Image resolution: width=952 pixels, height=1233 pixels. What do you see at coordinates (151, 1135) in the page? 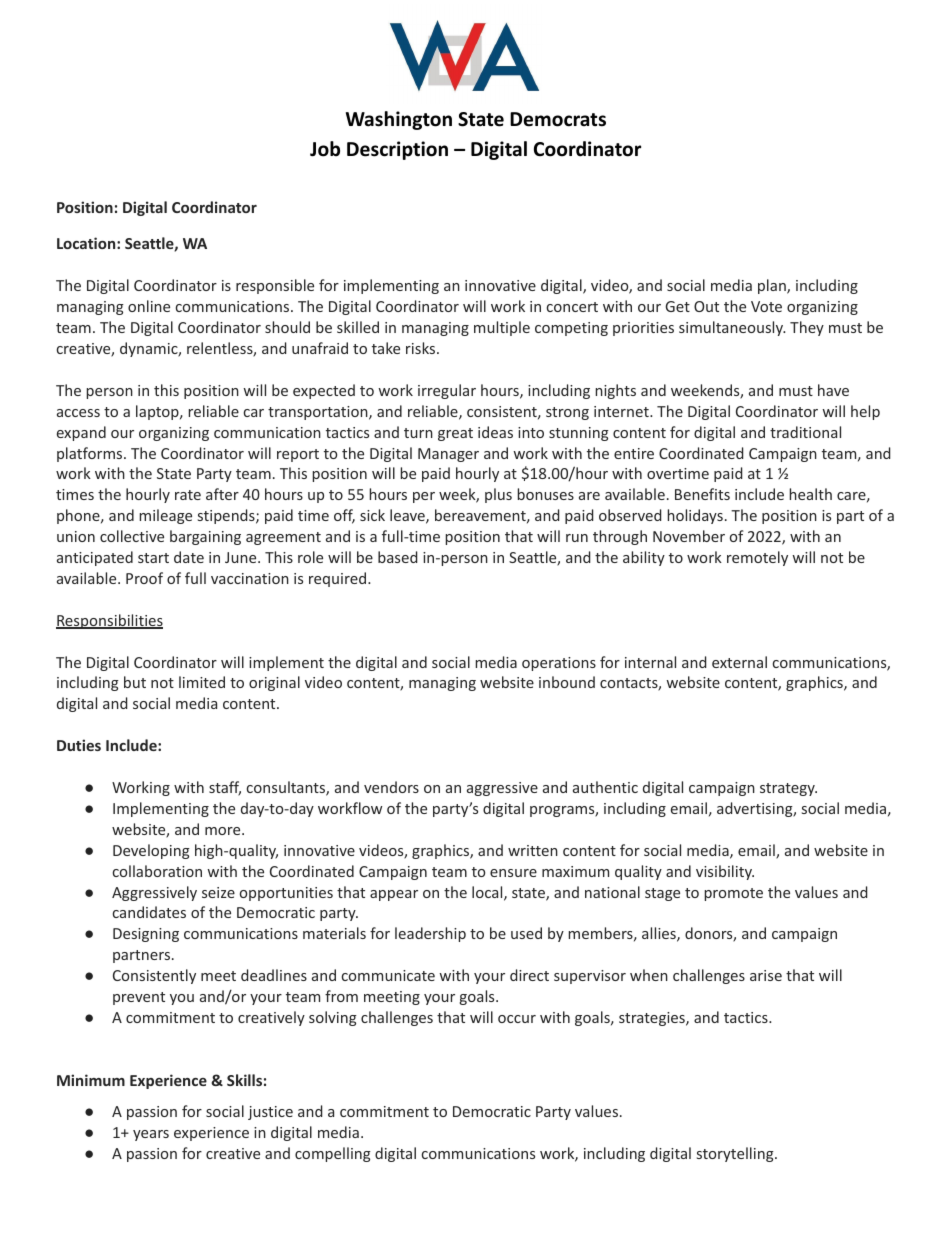
I see `years` at bounding box center [151, 1135].
